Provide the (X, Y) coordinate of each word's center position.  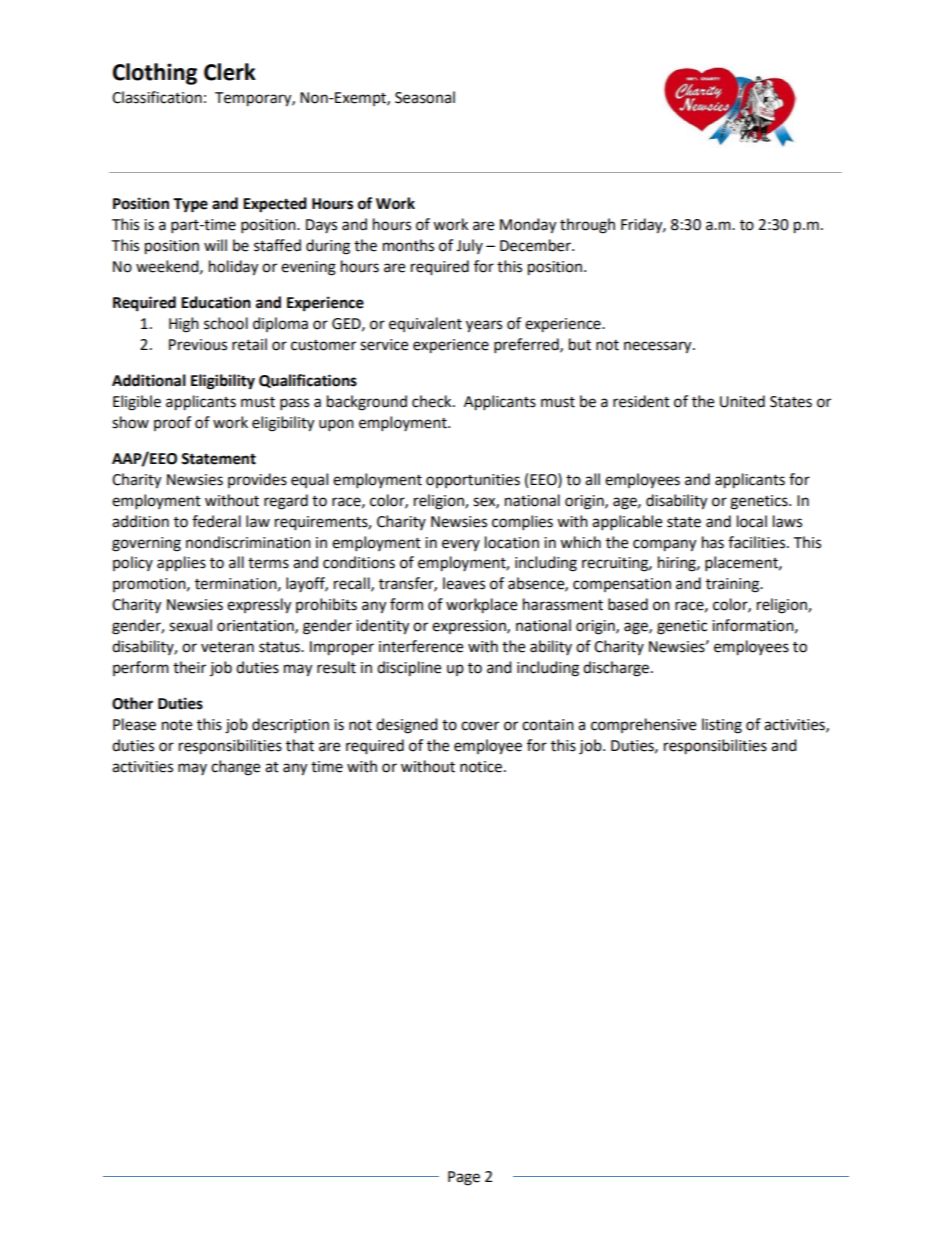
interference (421, 646)
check (433, 401)
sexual (190, 625)
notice (481, 767)
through (587, 226)
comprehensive (643, 725)
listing (722, 726)
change (235, 768)
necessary (659, 347)
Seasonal (425, 97)
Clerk (230, 72)
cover (480, 726)
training (733, 585)
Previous (198, 345)
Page (464, 1178)
